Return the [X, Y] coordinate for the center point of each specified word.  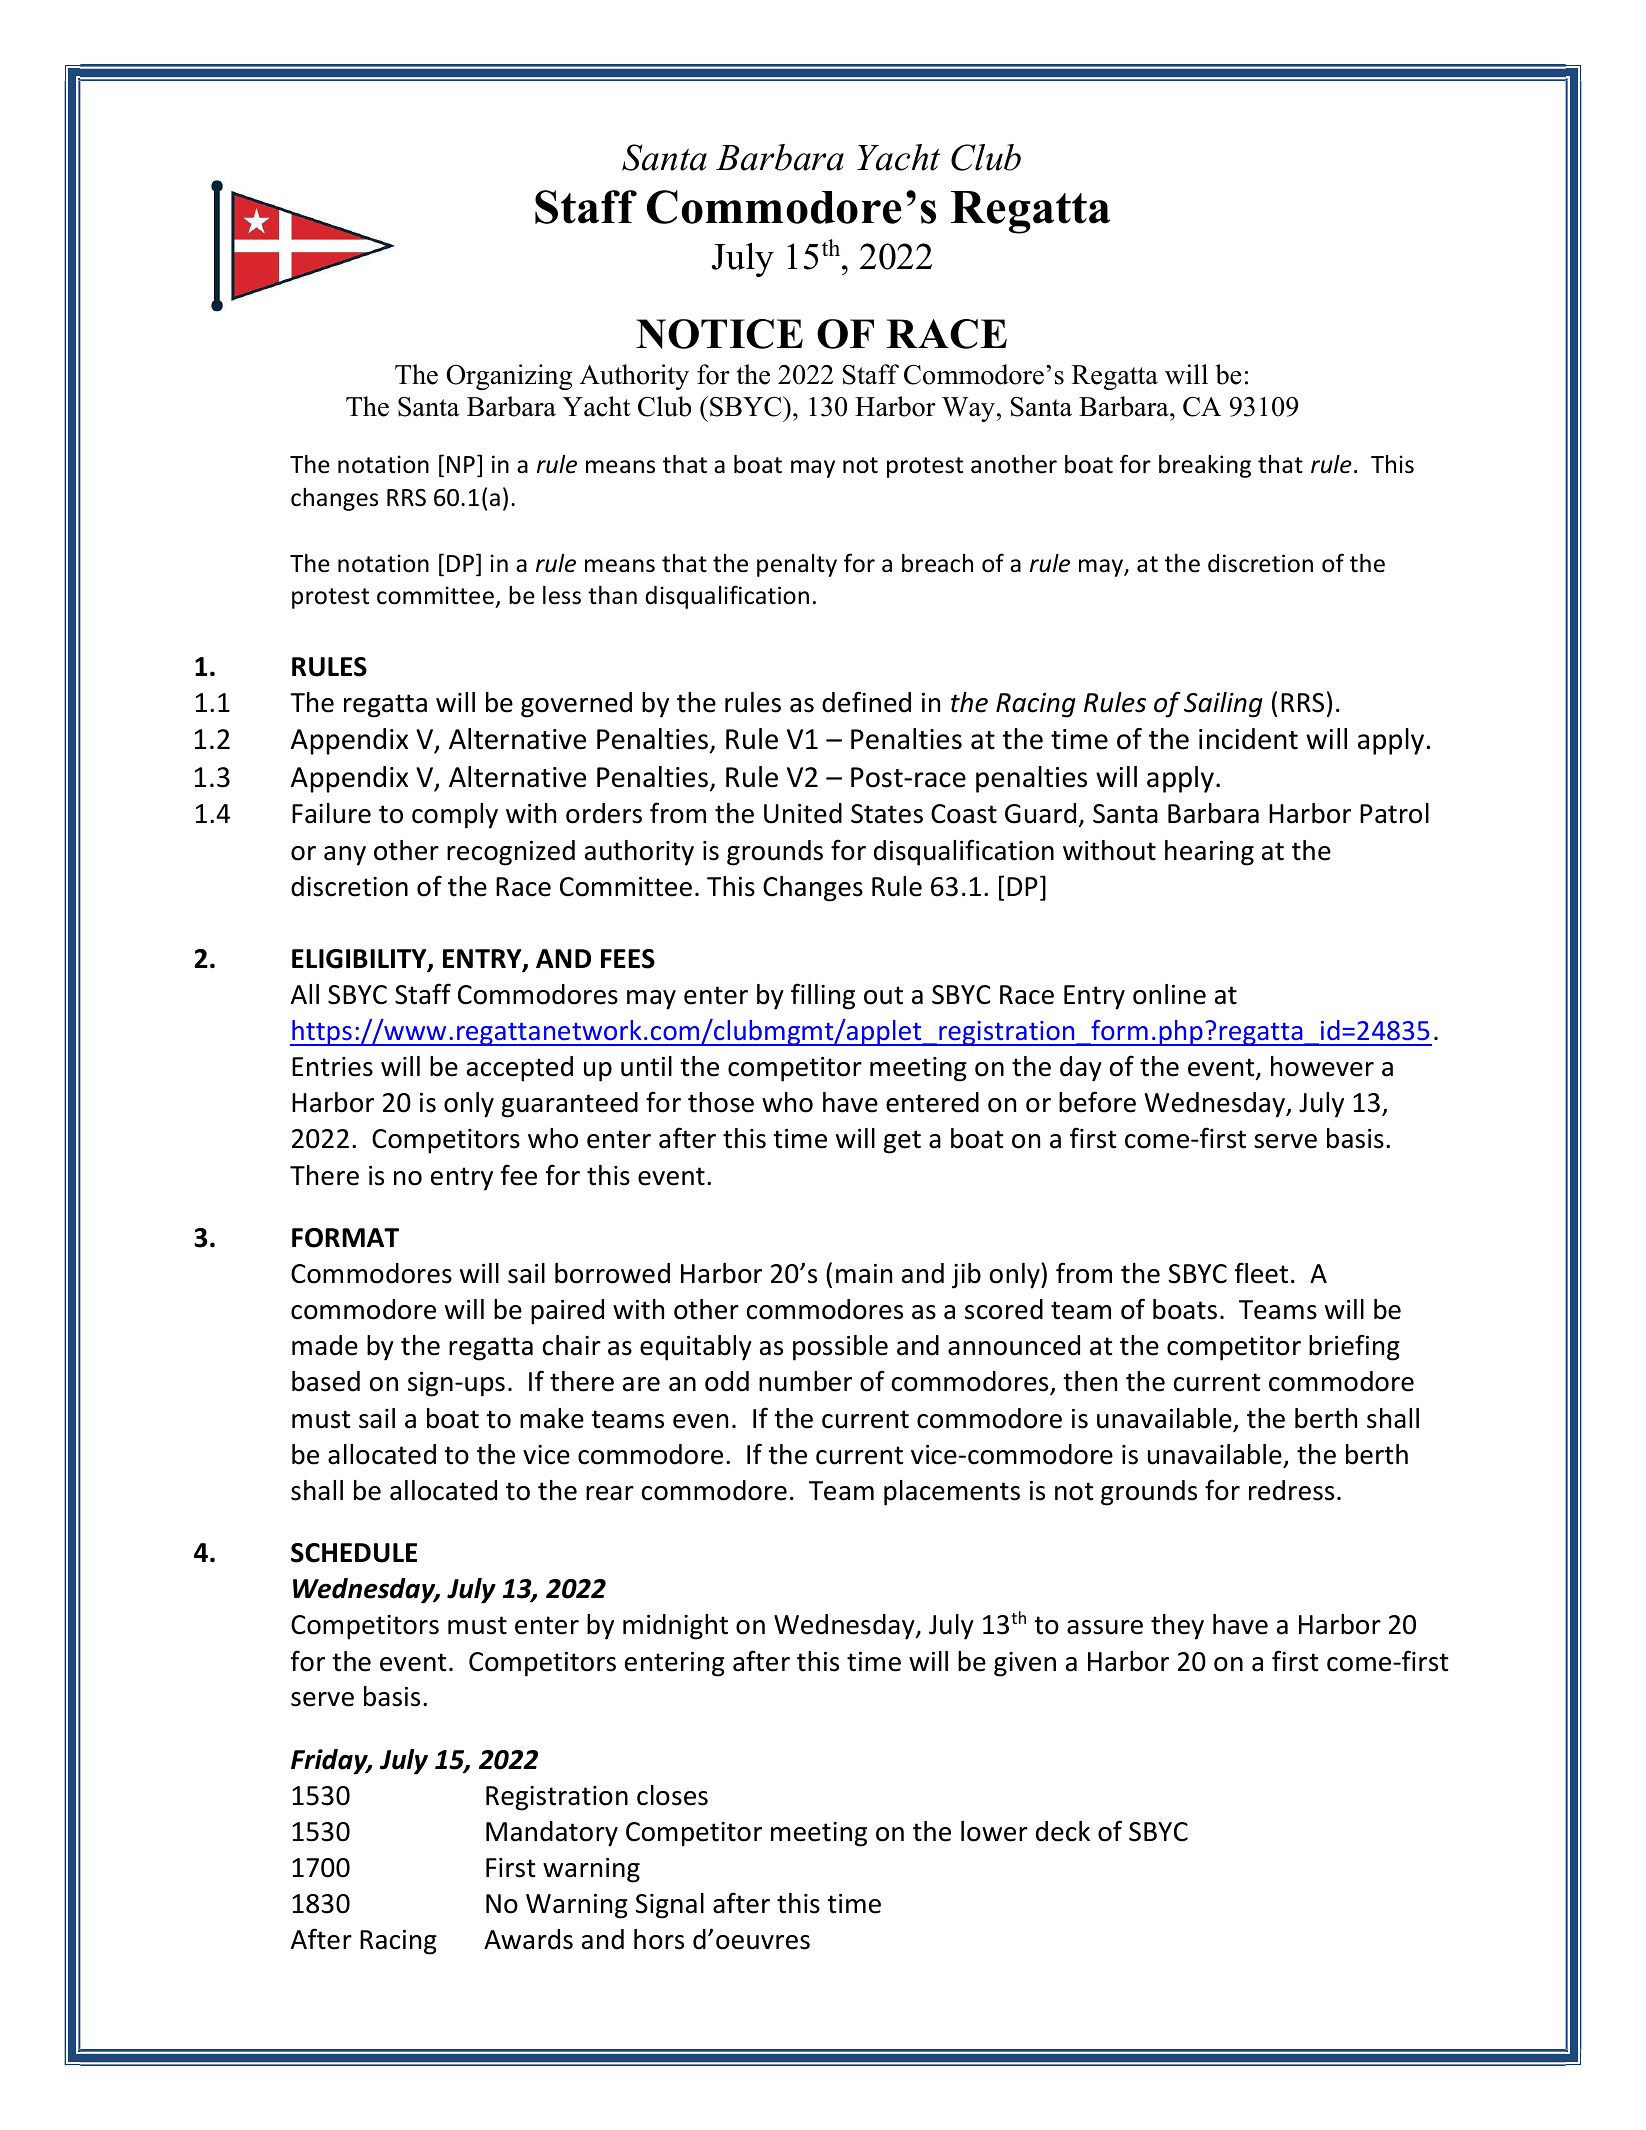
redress [1291, 1490]
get [902, 1142]
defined [866, 702]
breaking [1205, 466]
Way [968, 409]
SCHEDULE [354, 1553]
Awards [528, 1939]
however [1322, 1066]
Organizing [509, 377]
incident [1248, 739]
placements [952, 1493]
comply [455, 816]
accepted [520, 1069]
